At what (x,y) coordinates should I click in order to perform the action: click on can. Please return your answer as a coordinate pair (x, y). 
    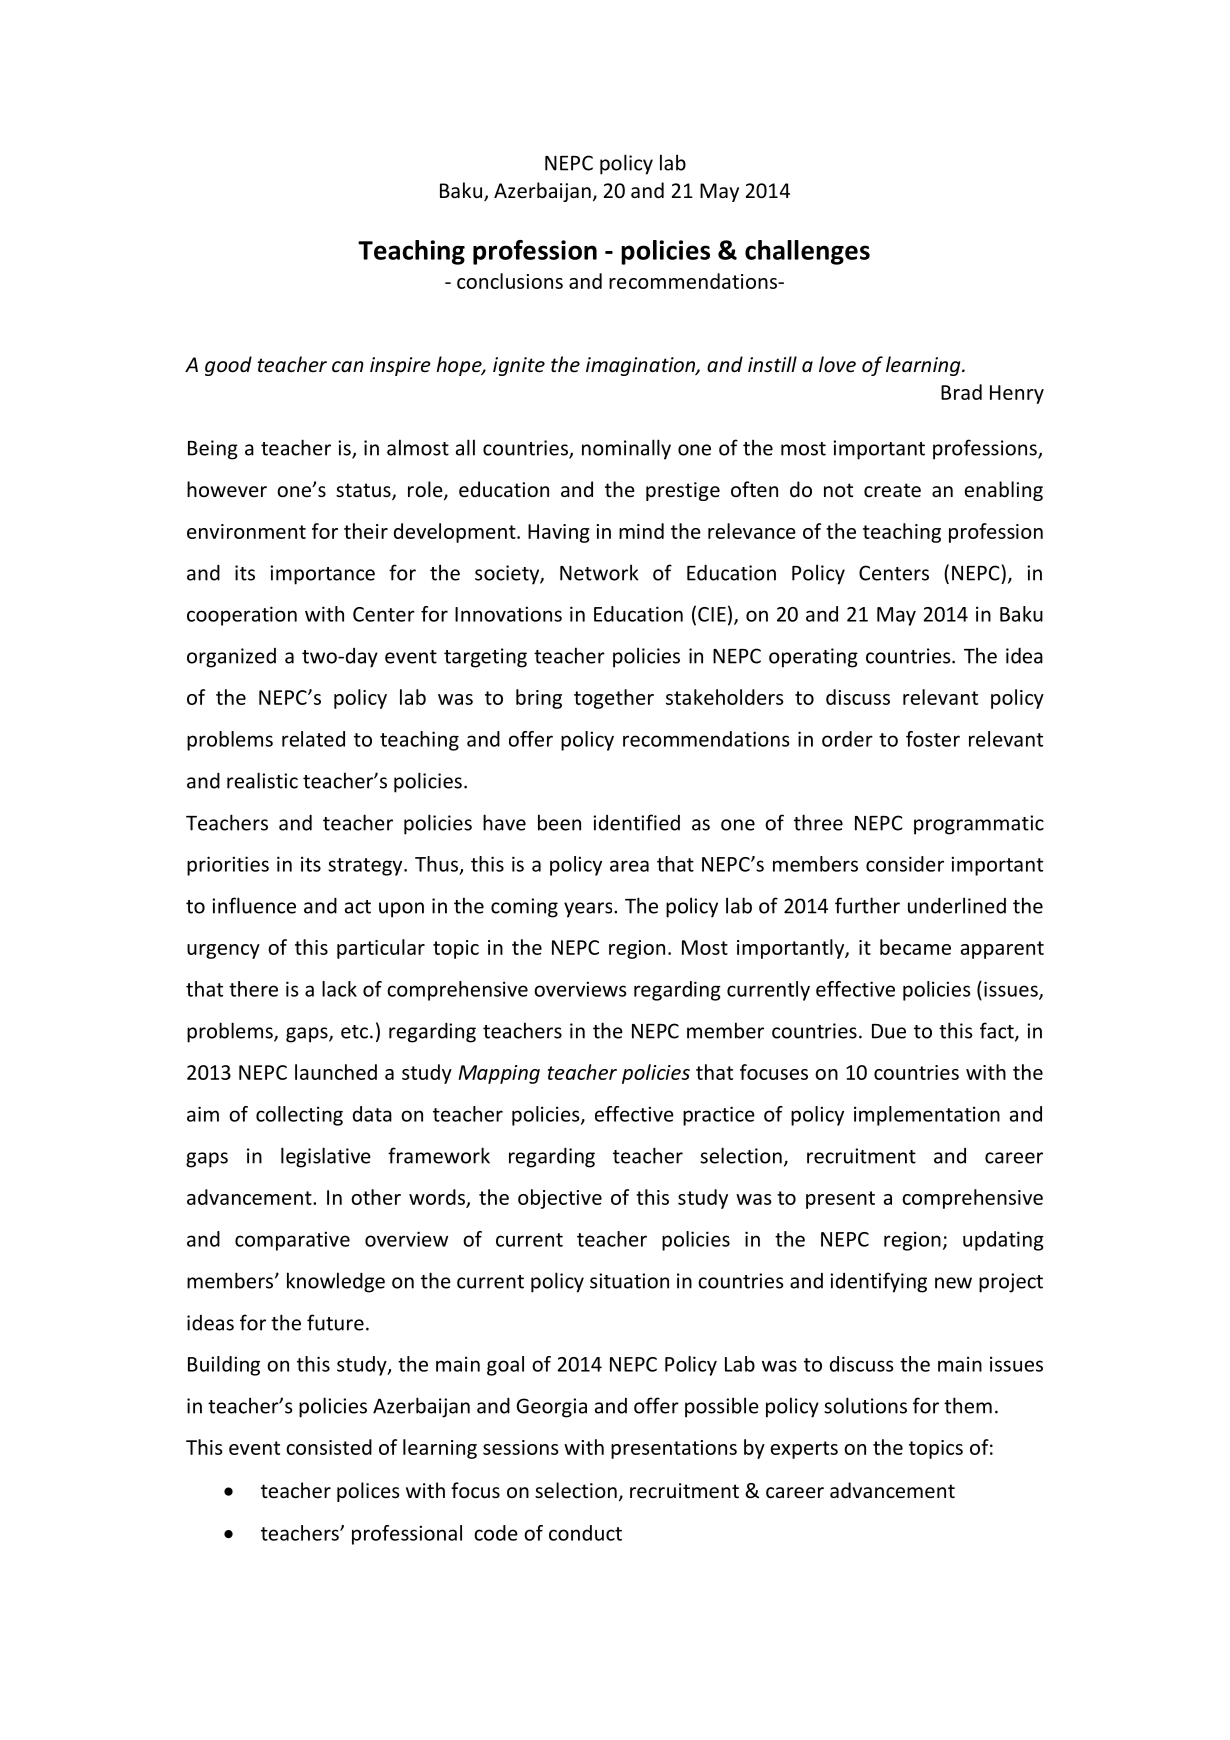
    Looking at the image, I should click on (348, 366).
